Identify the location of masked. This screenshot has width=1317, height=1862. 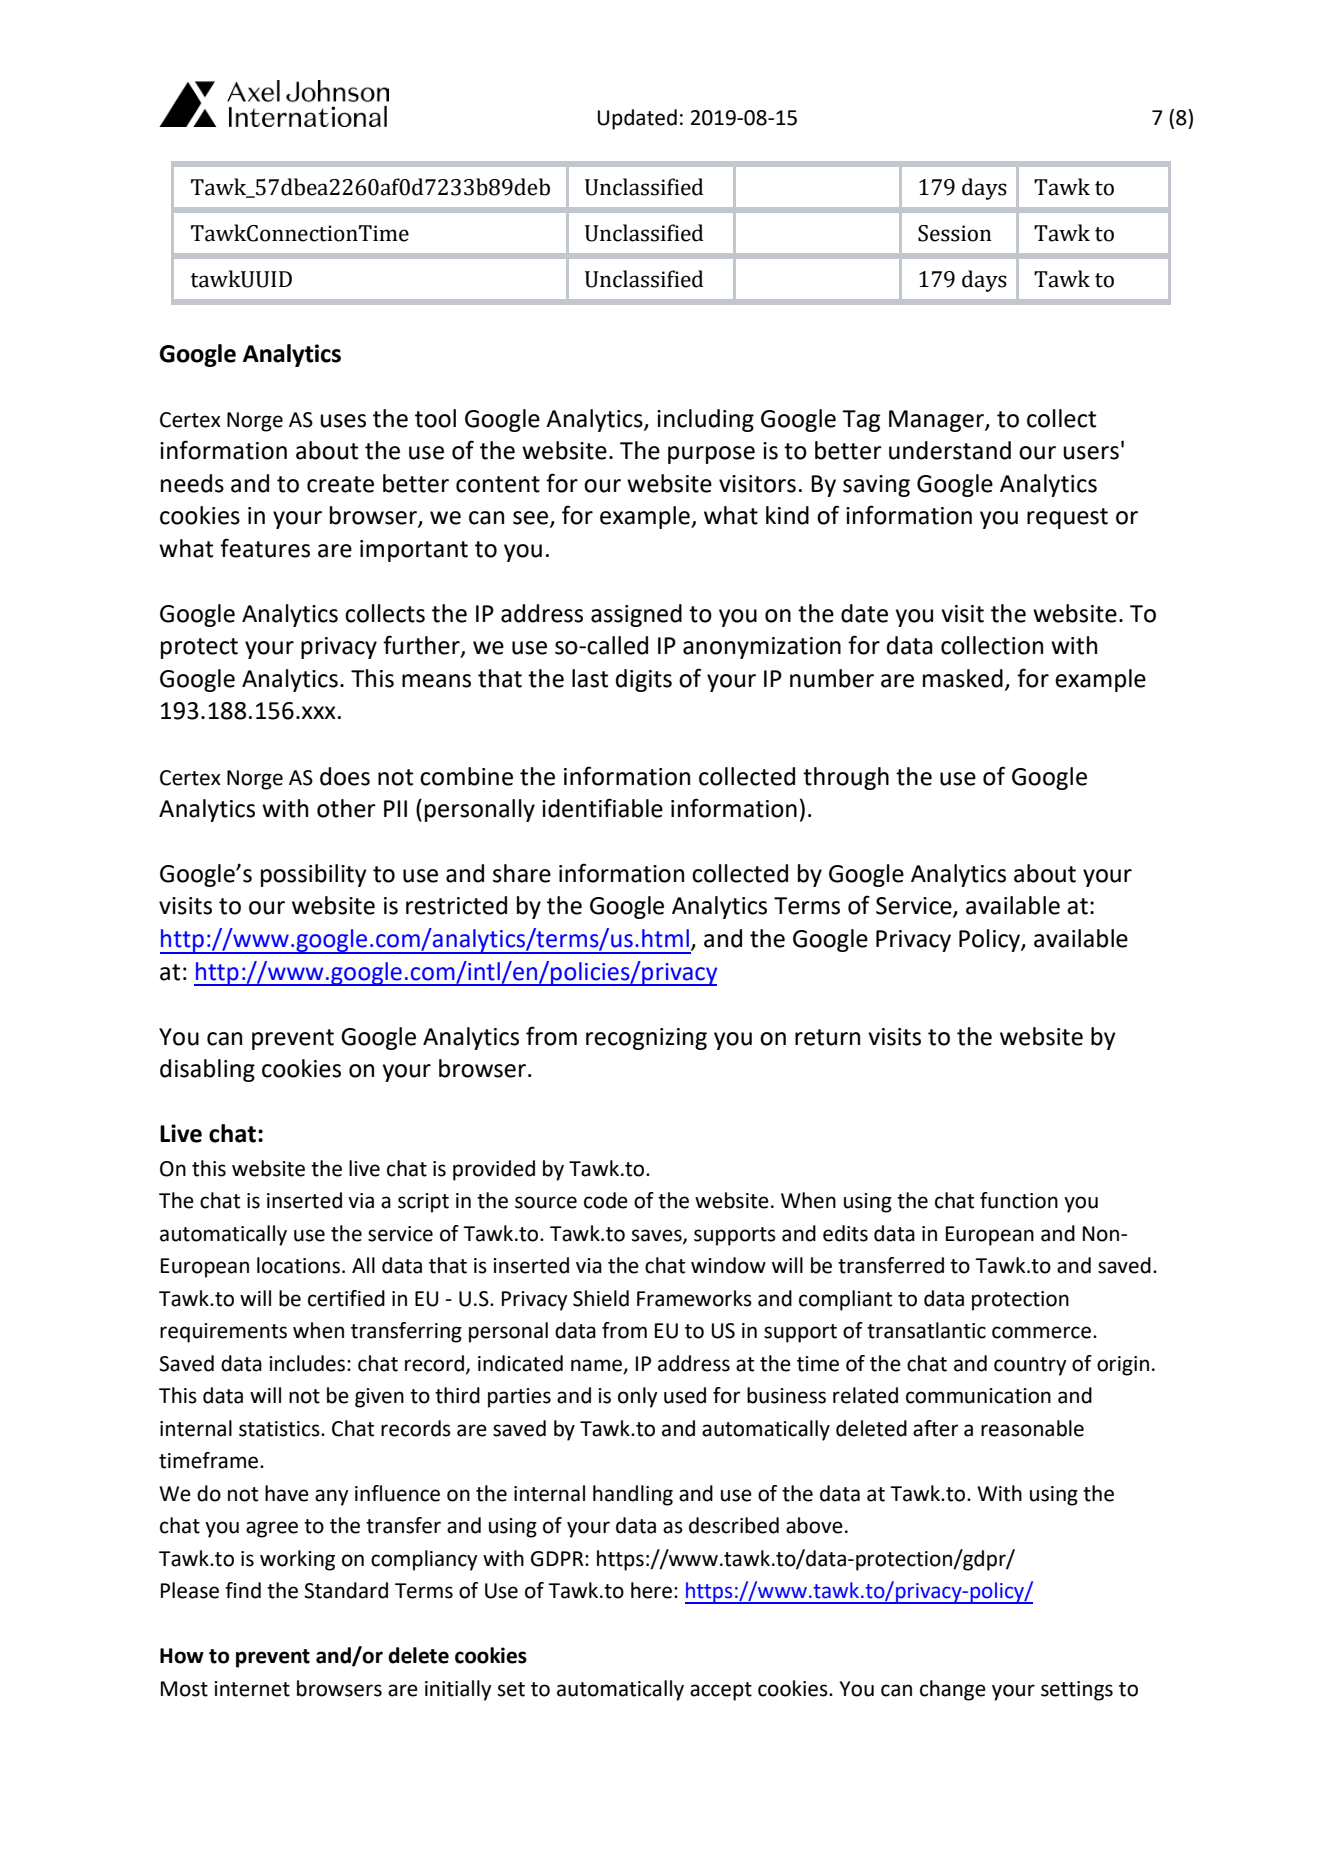
(963, 678).
